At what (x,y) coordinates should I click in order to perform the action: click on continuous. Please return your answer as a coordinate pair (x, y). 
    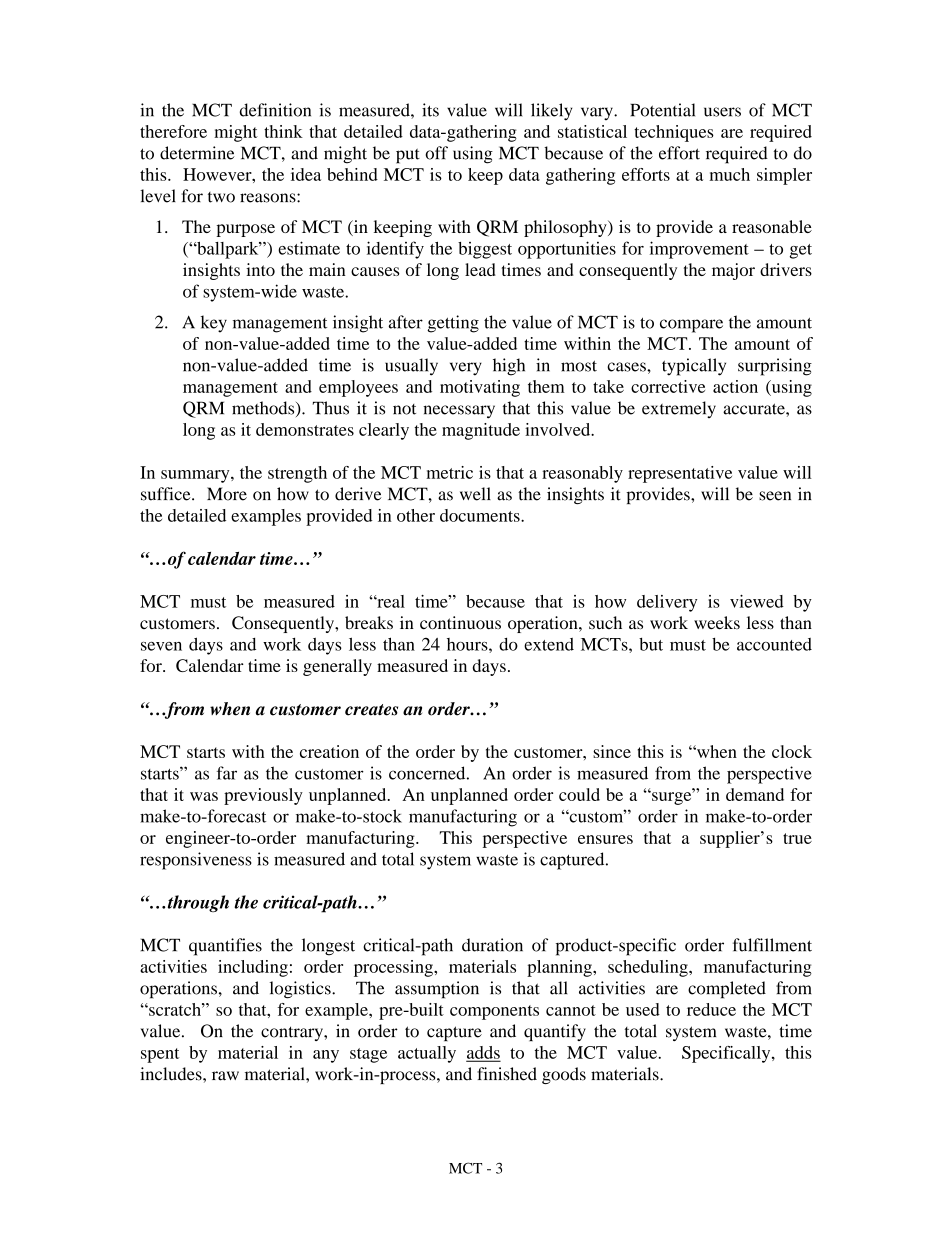
    Looking at the image, I should click on (460, 623).
